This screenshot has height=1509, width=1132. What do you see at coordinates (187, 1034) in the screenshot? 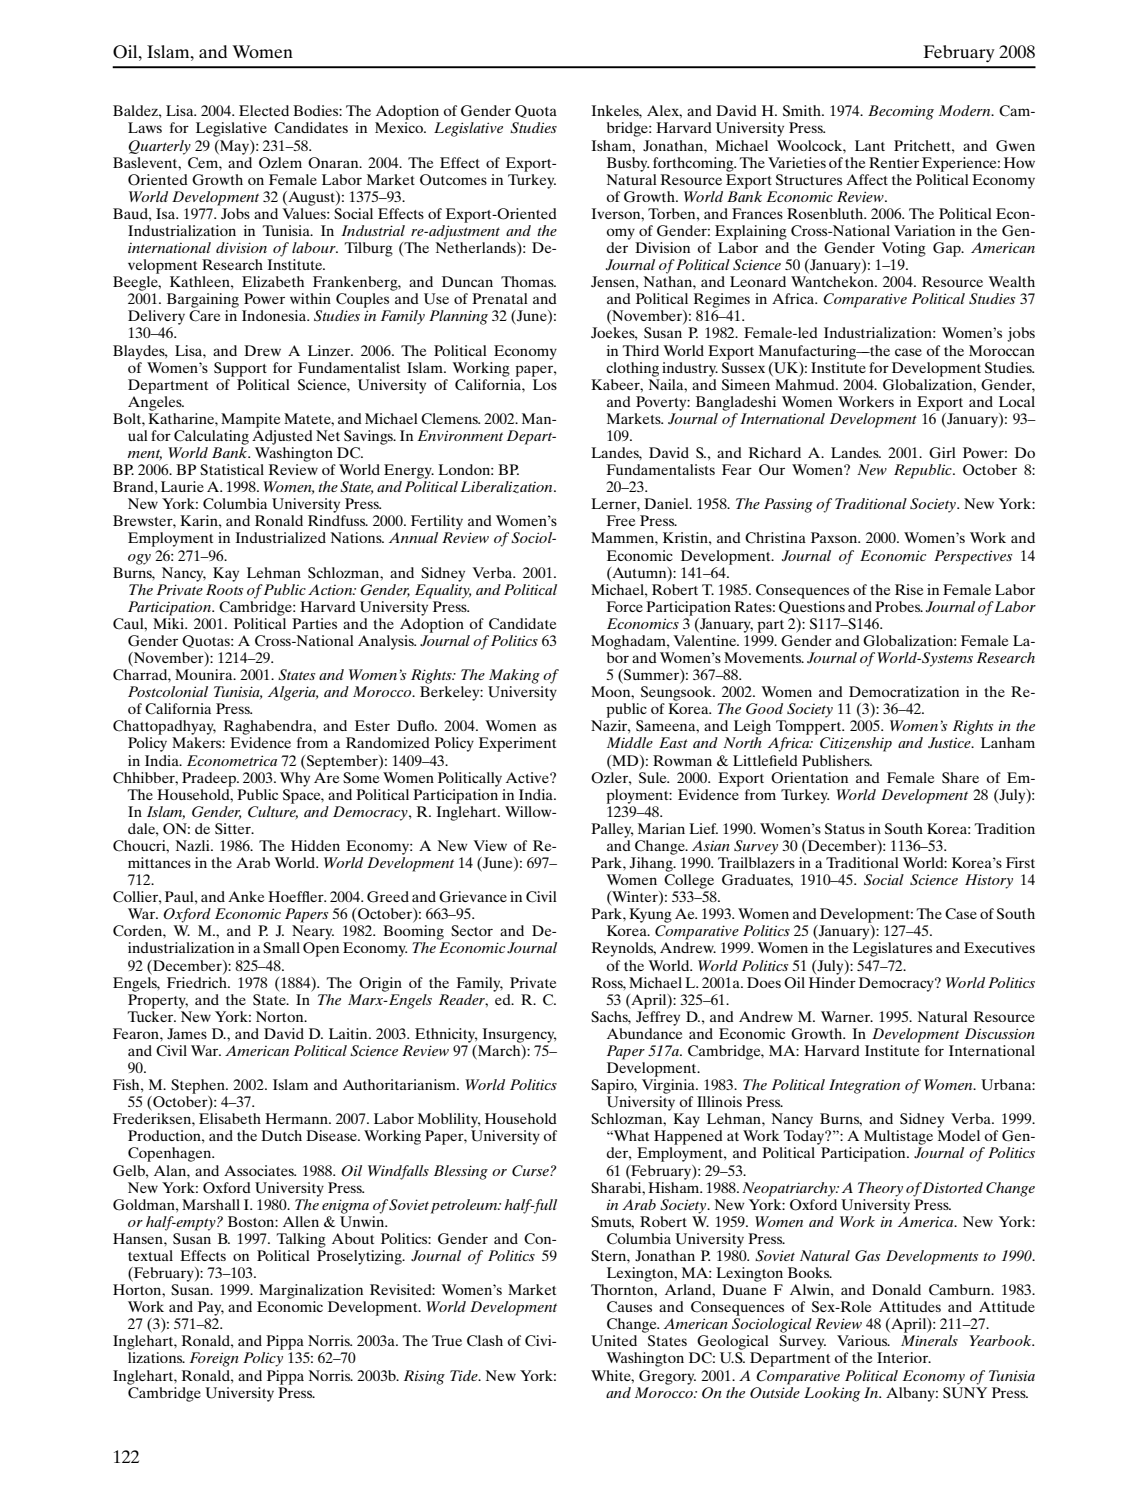
I see `James` at bounding box center [187, 1034].
